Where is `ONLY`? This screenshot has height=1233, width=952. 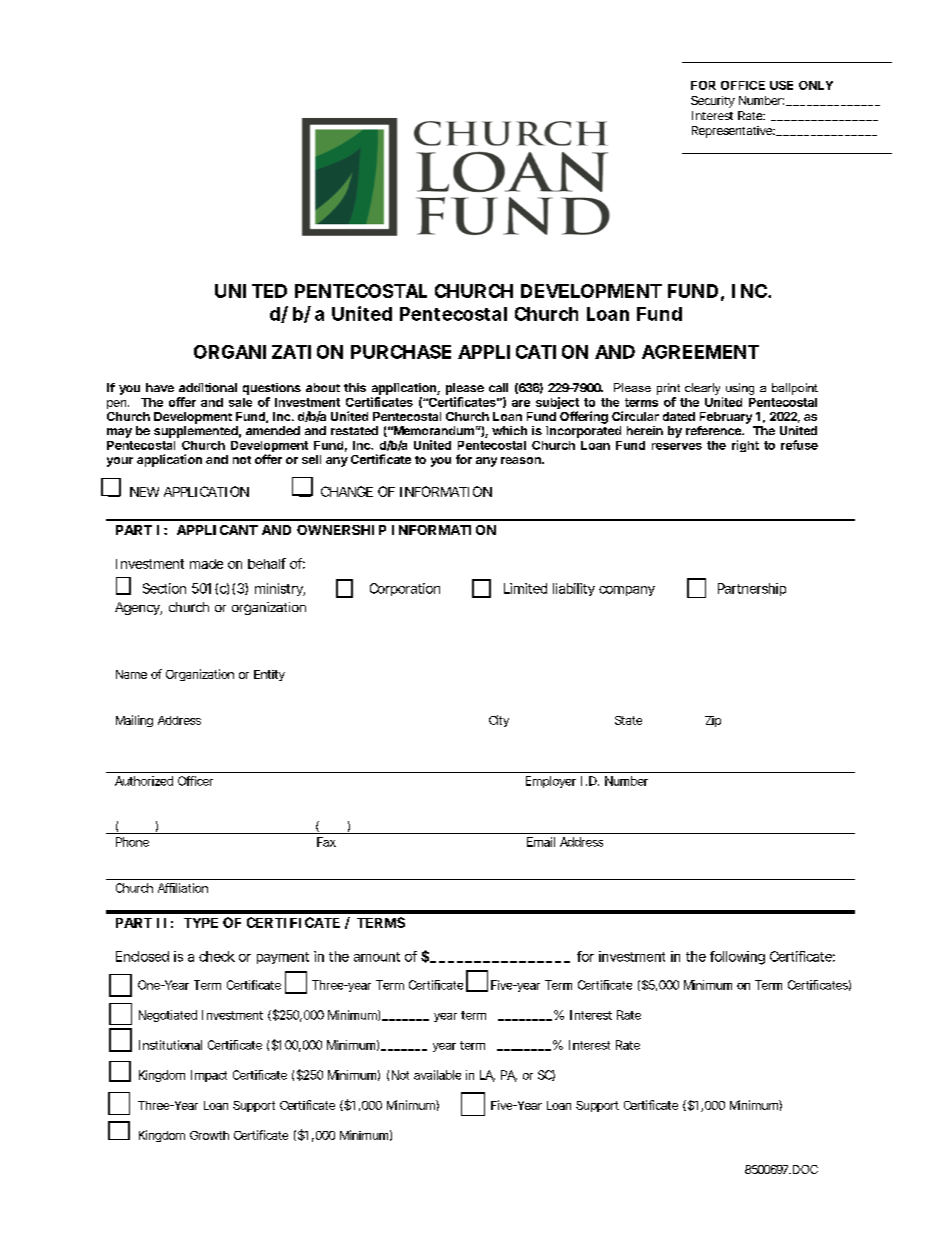
ONLY is located at coordinates (816, 85).
